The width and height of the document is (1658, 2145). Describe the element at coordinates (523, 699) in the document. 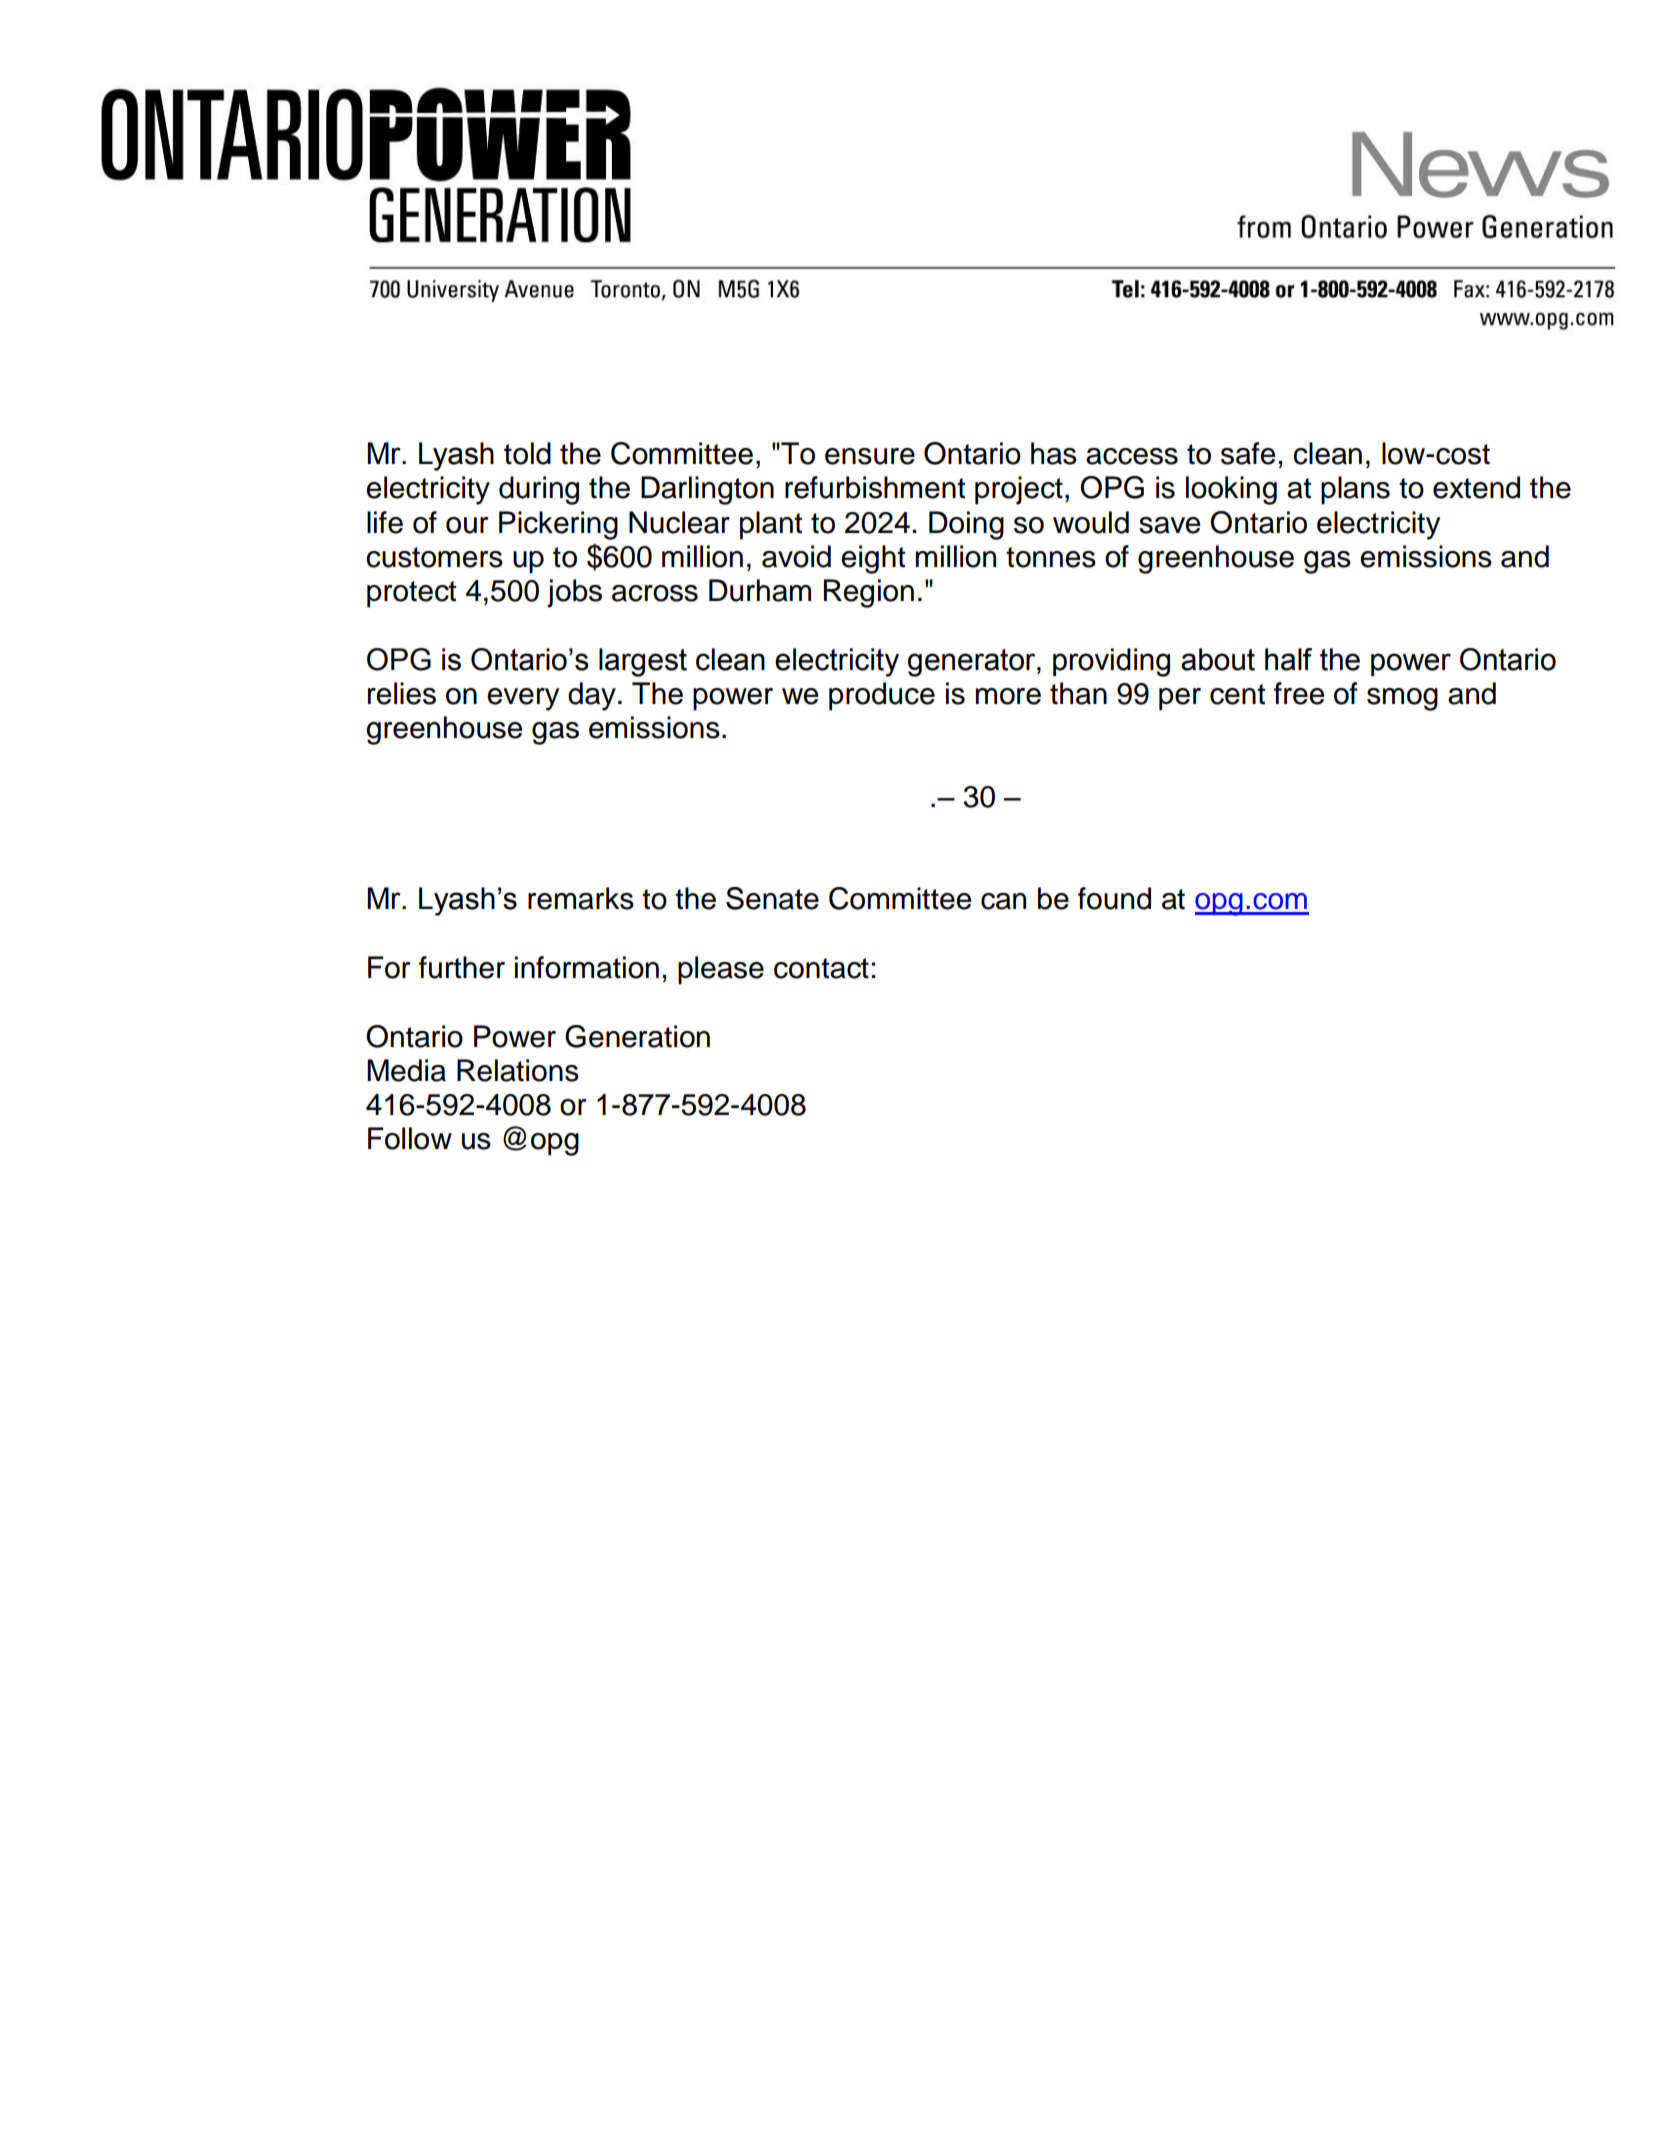

I see `every` at that location.
